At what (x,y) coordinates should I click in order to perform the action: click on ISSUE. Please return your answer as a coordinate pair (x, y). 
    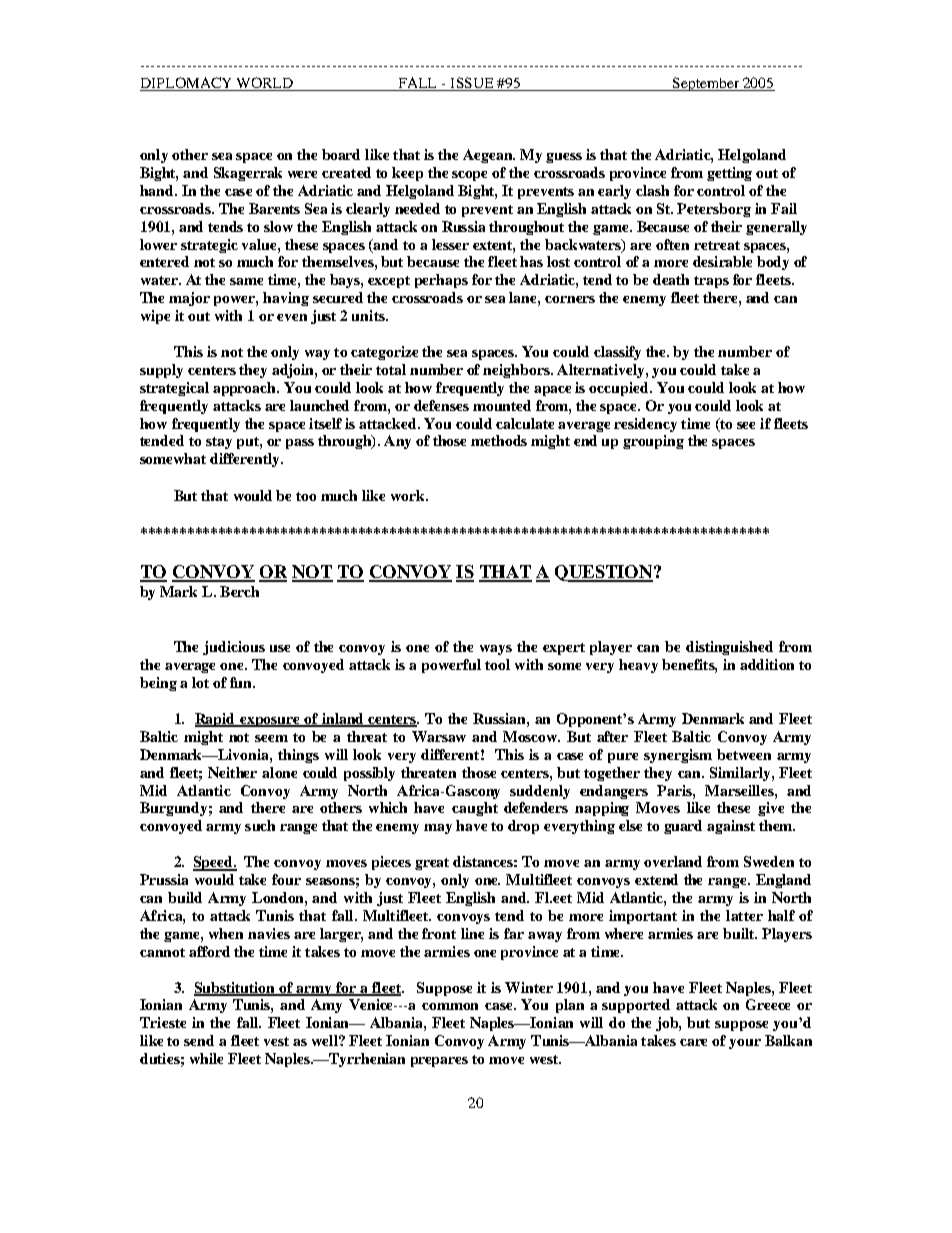
    Looking at the image, I should click on (472, 84).
